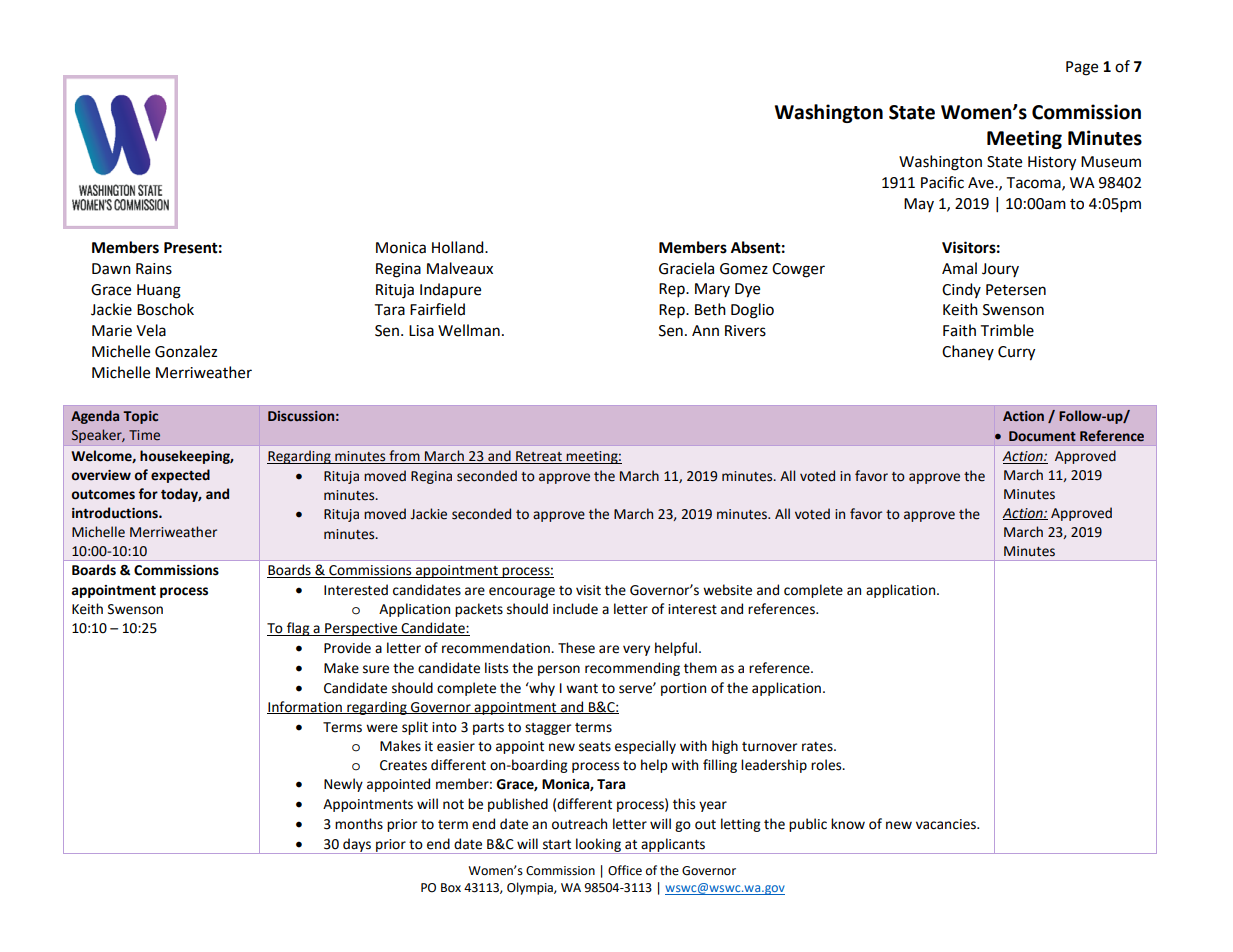 This document has width=1233, height=952. I want to click on Rains, so click(154, 269).
